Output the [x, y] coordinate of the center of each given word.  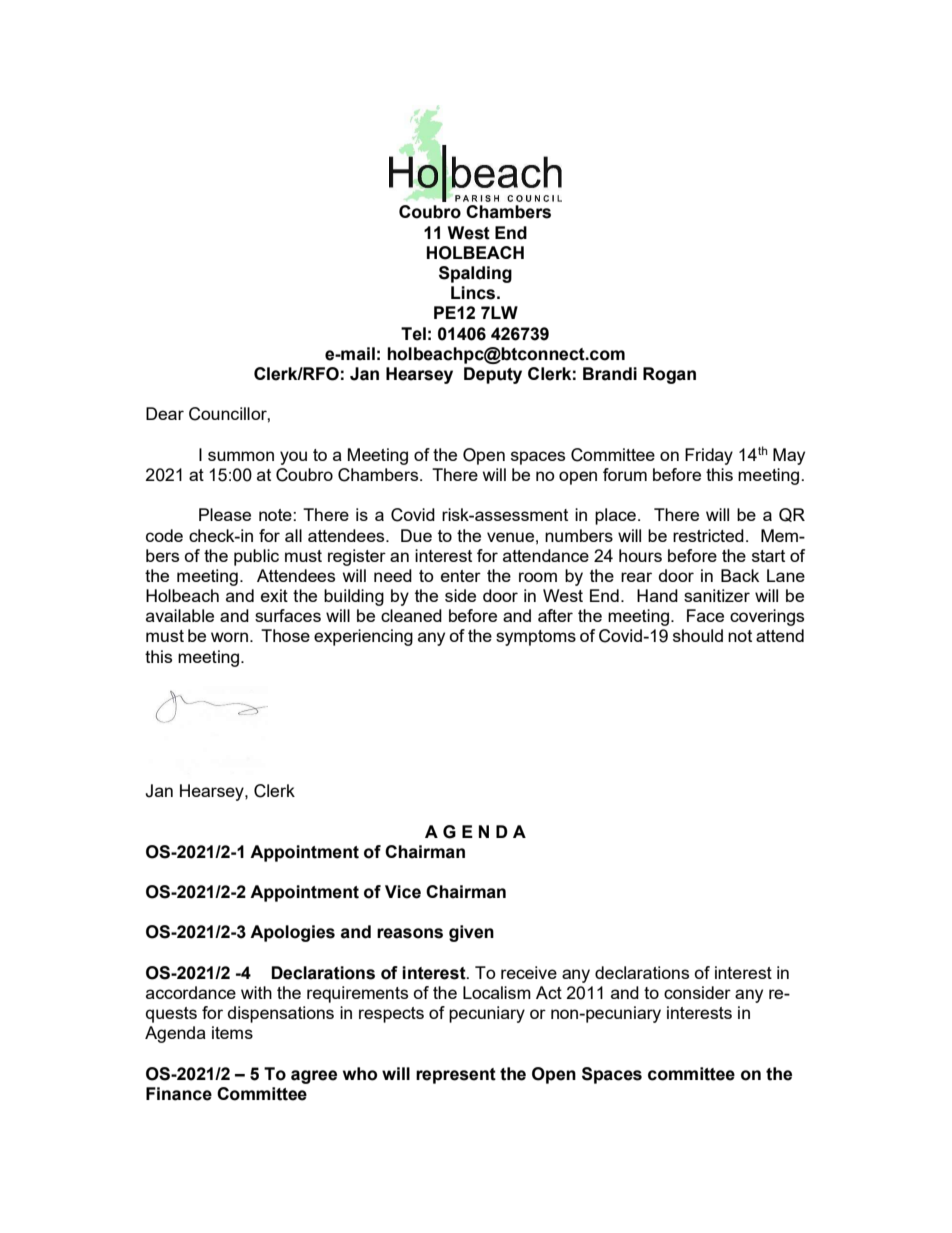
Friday [709, 456]
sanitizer [717, 595]
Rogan [669, 375]
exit [274, 595]
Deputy [493, 375]
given [471, 933]
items [232, 1032]
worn [229, 637]
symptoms [536, 638]
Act [549, 992]
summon [241, 456]
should [698, 635]
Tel [413, 334]
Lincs [473, 293]
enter [461, 576]
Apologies [292, 933]
